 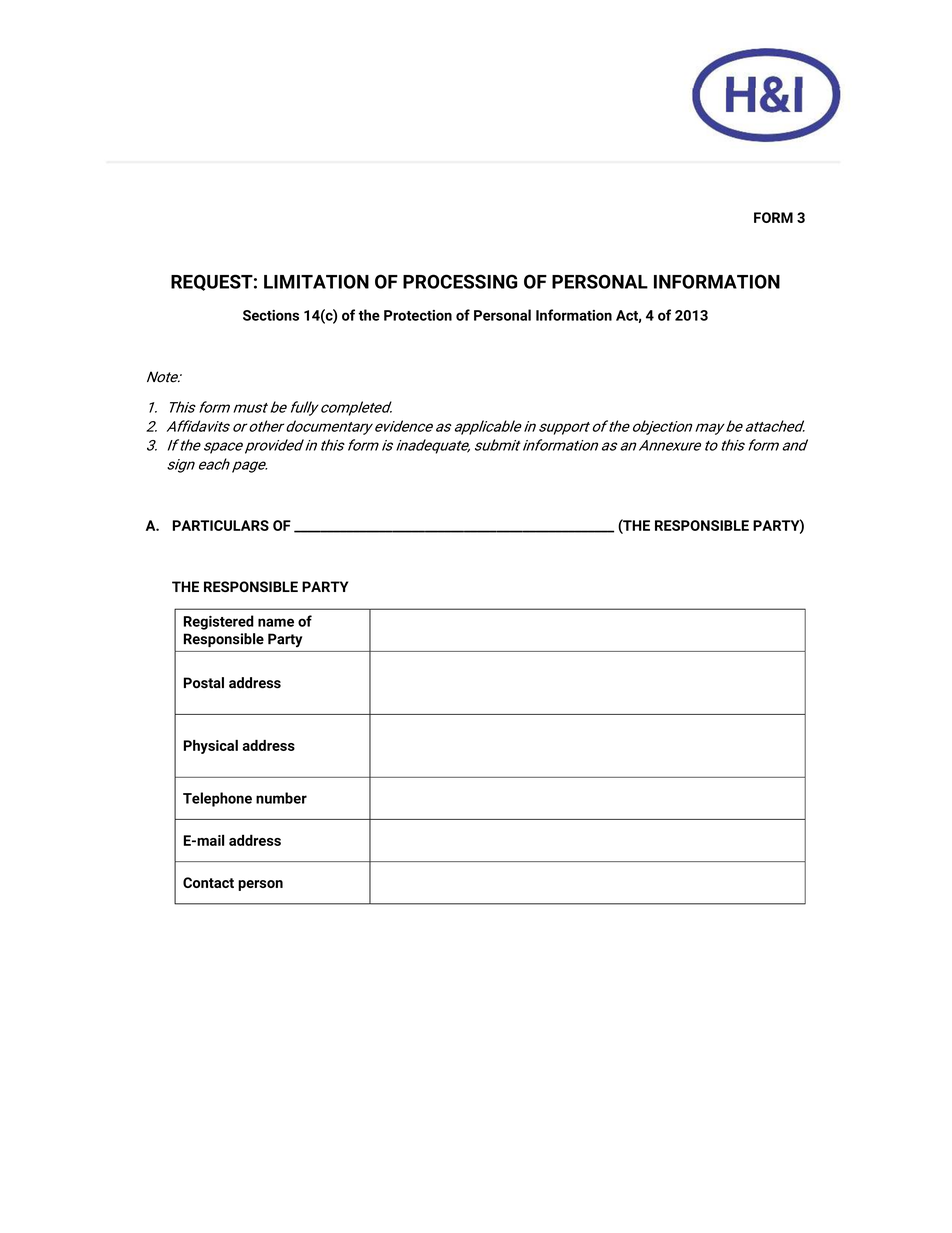 What do you see at coordinates (271, 315) in the screenshot?
I see `Sections` at bounding box center [271, 315].
